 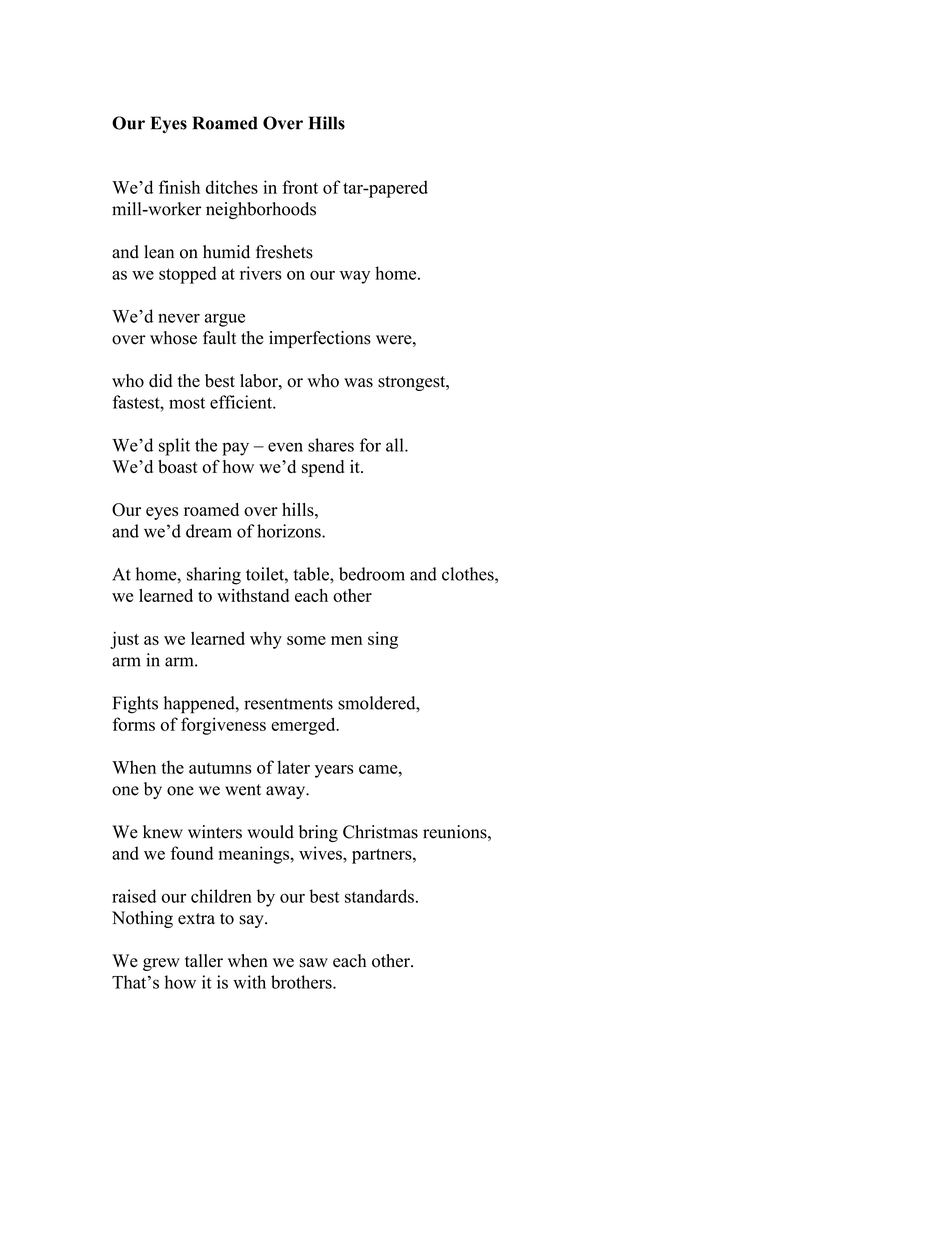 I want to click on front, so click(x=300, y=187).
